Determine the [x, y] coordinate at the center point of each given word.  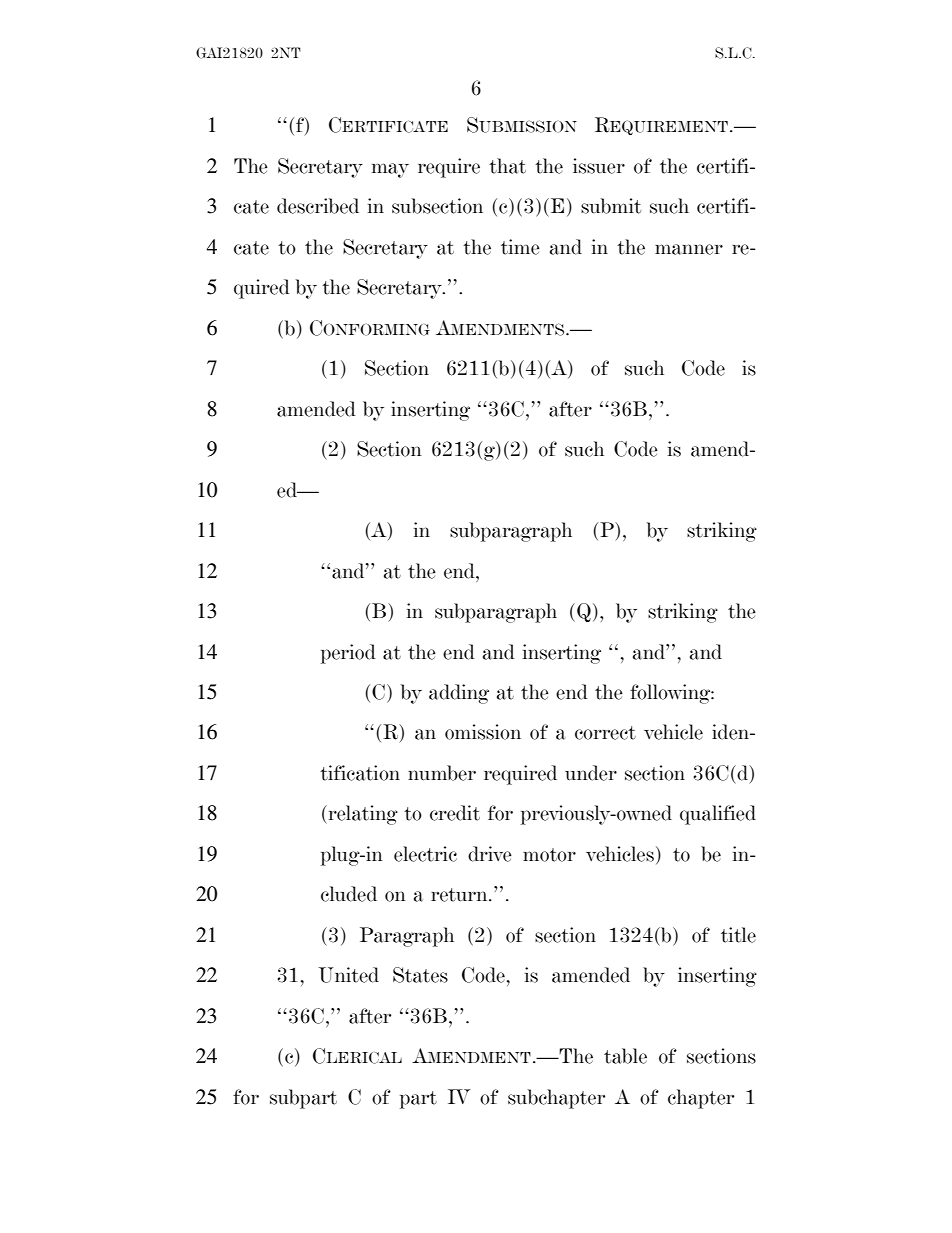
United [348, 975]
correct [605, 733]
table [625, 1056]
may [390, 170]
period [348, 654]
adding [459, 694]
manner [689, 249]
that [507, 166]
